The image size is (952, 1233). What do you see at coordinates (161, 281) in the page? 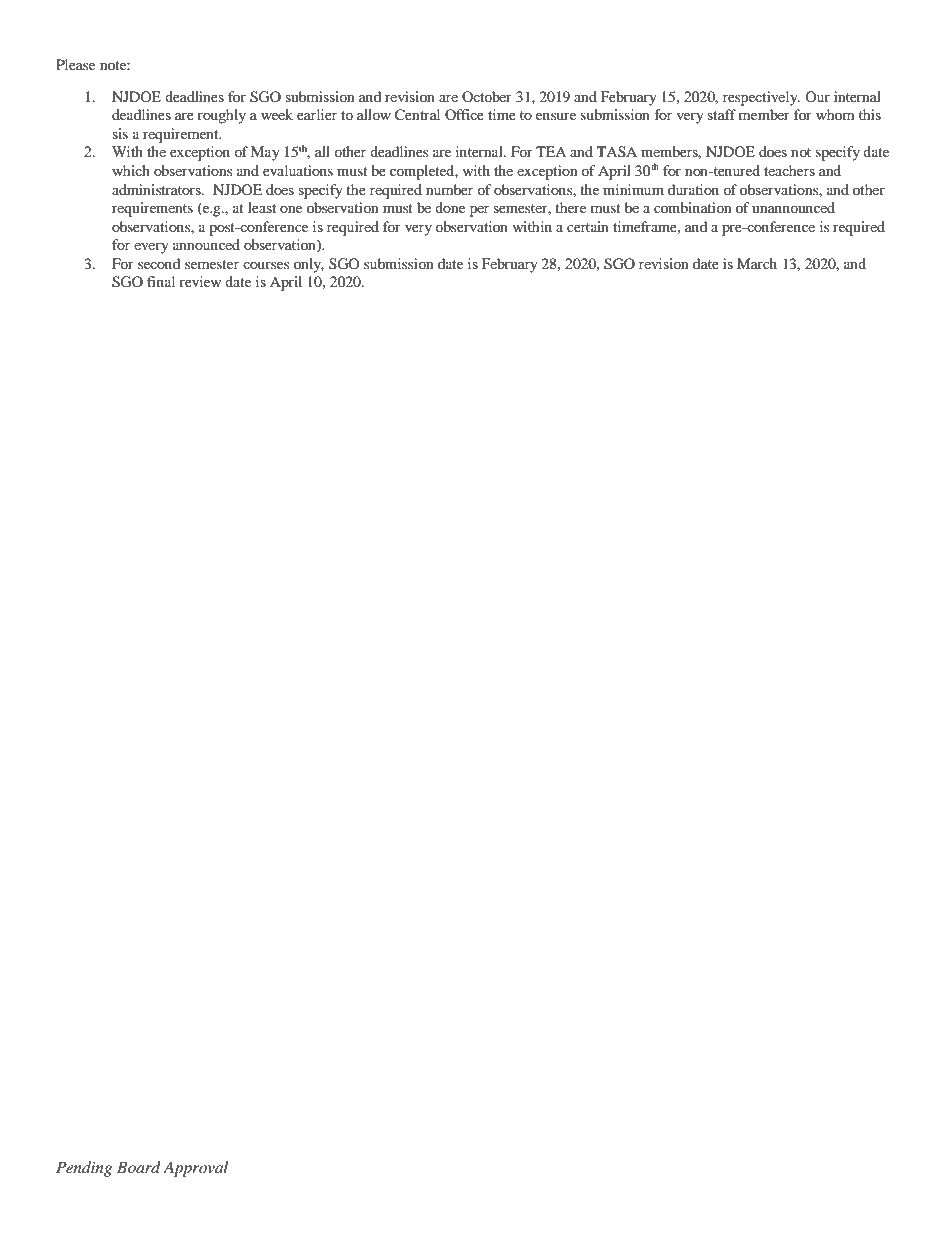
I see `final` at bounding box center [161, 281].
